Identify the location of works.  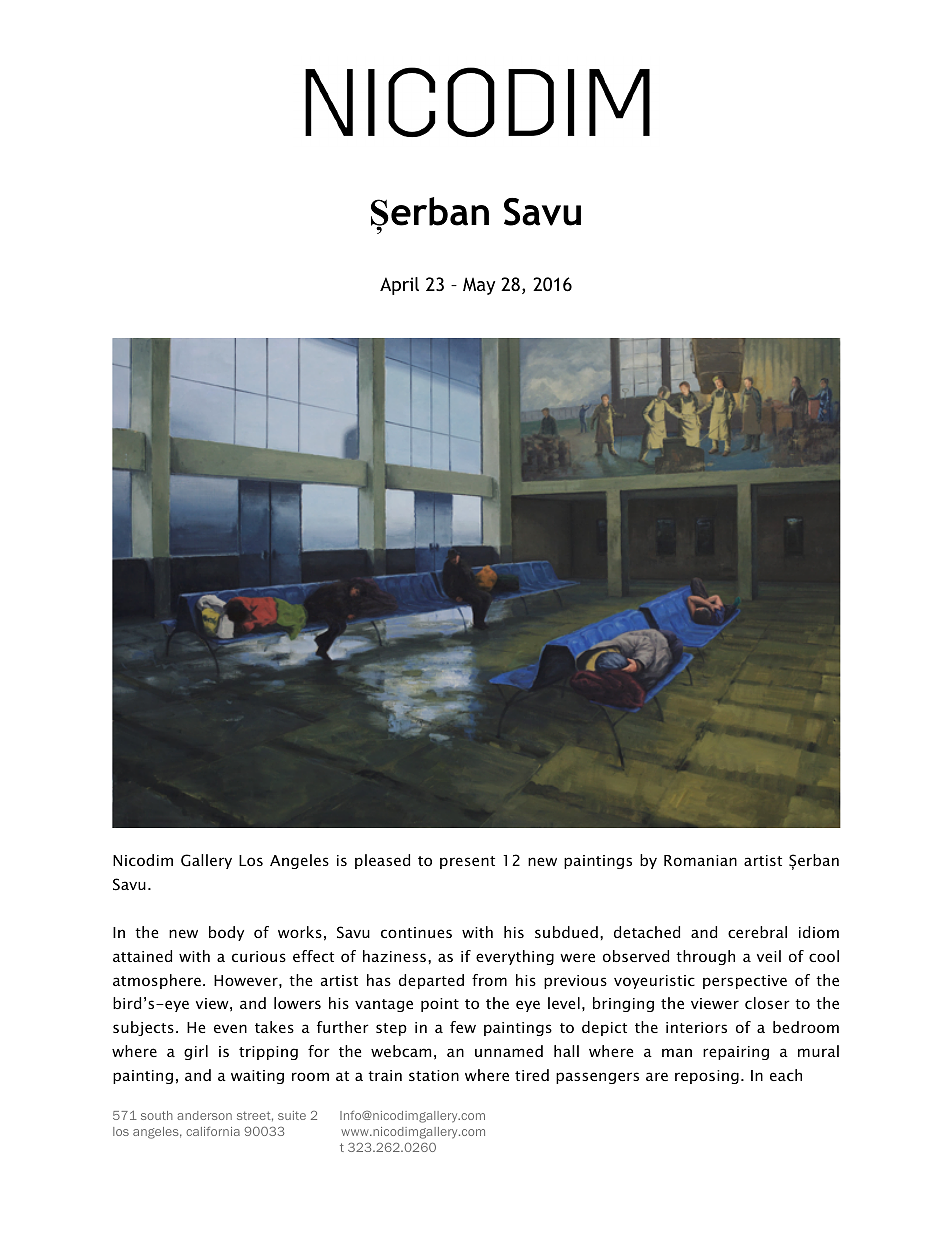
(300, 932).
